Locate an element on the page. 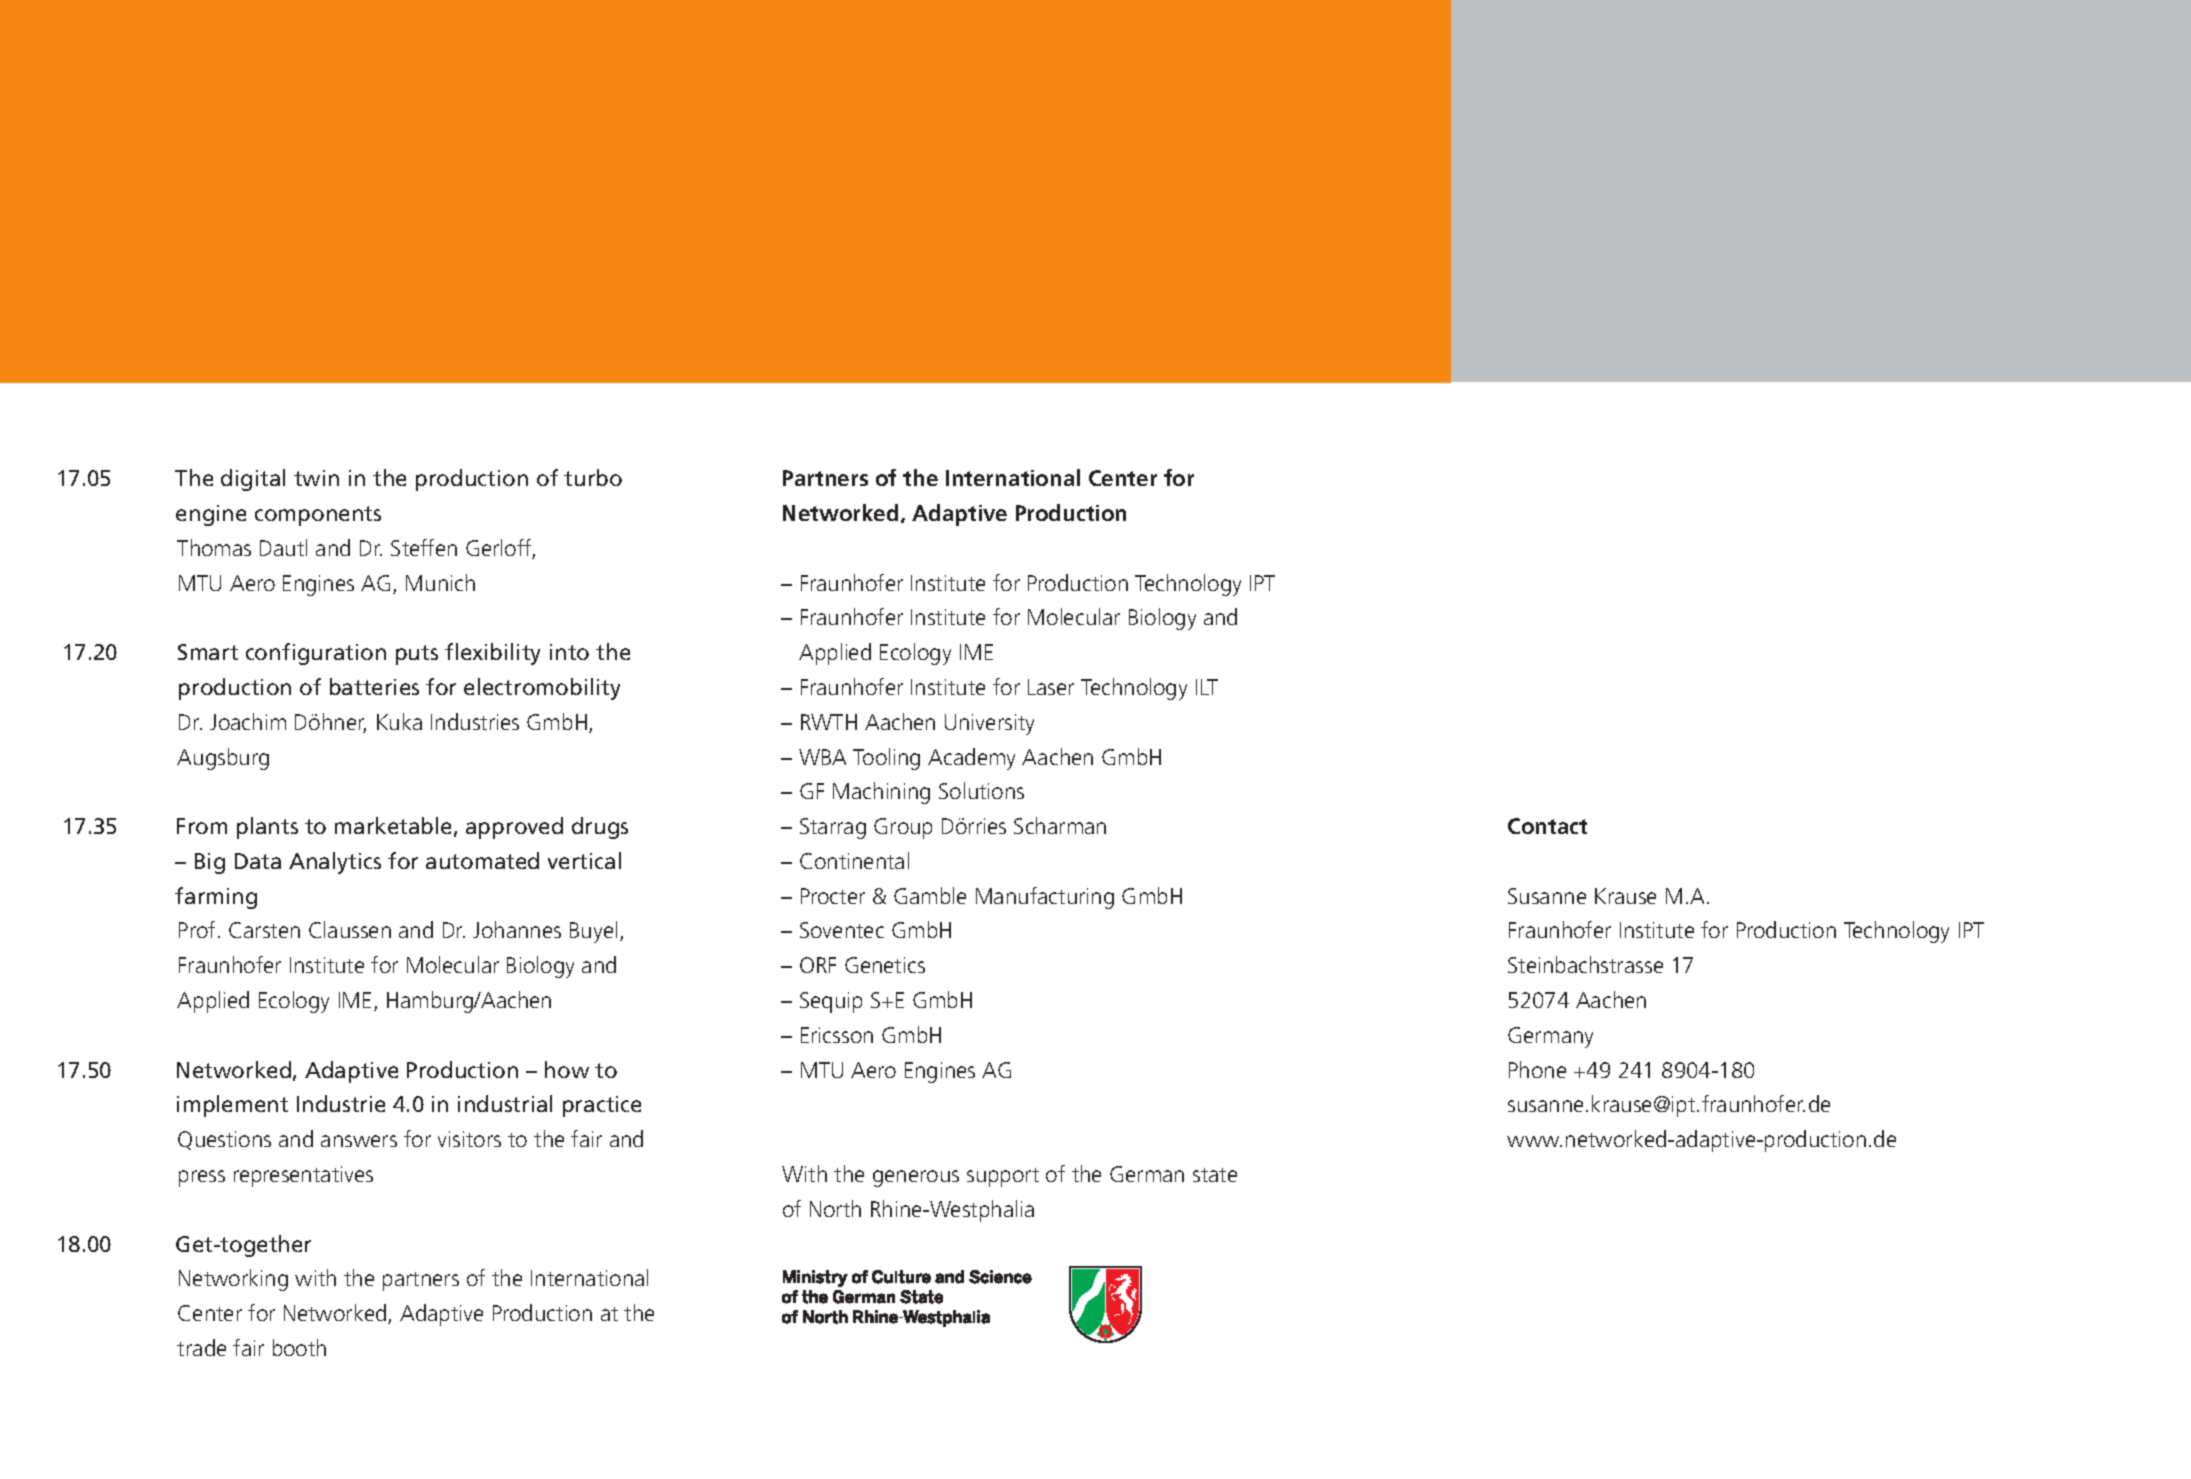 This page has width=2191, height=1479. Contact is located at coordinates (1547, 826).
